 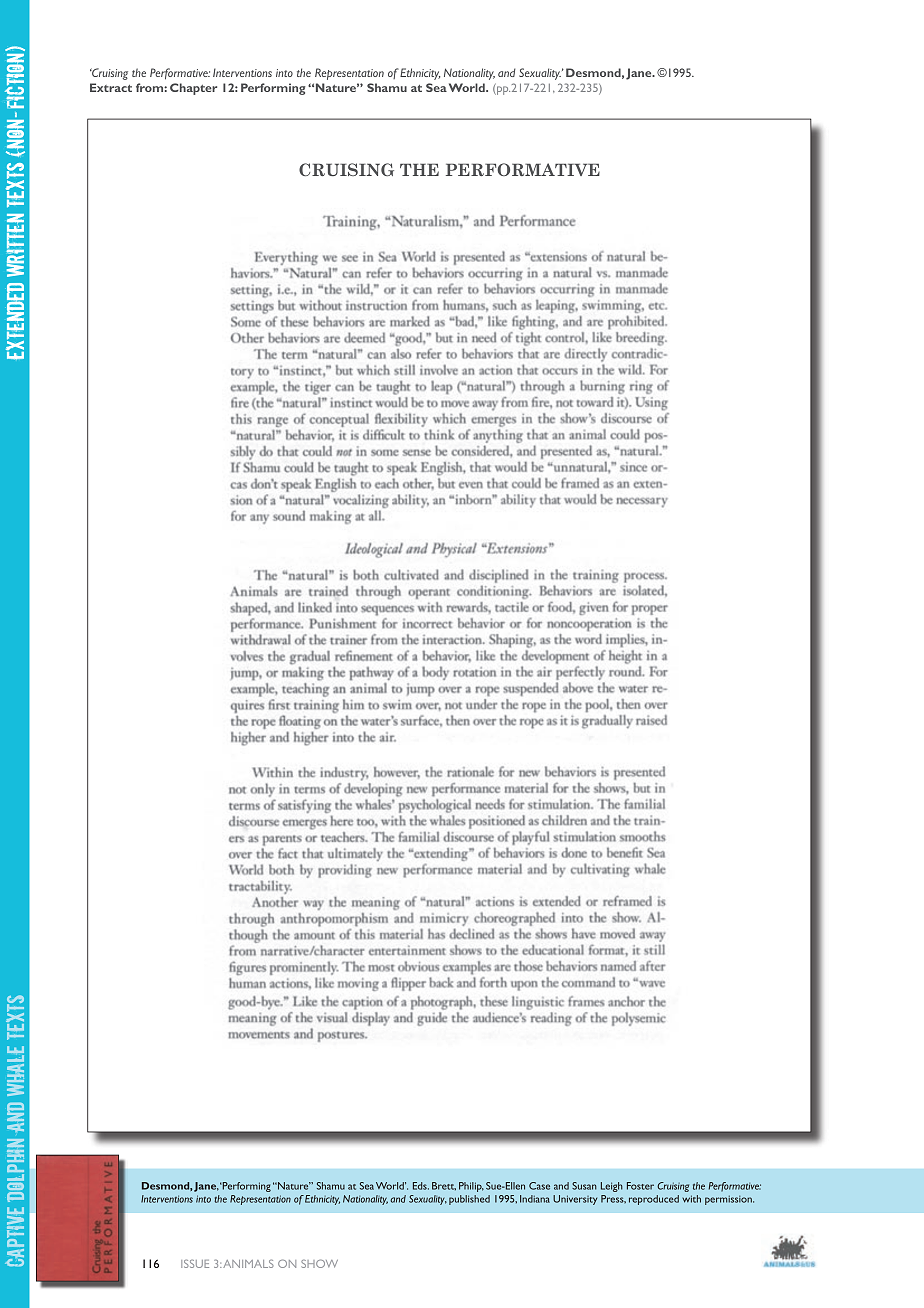 What do you see at coordinates (640, 1186) in the image?
I see `Foster` at bounding box center [640, 1186].
